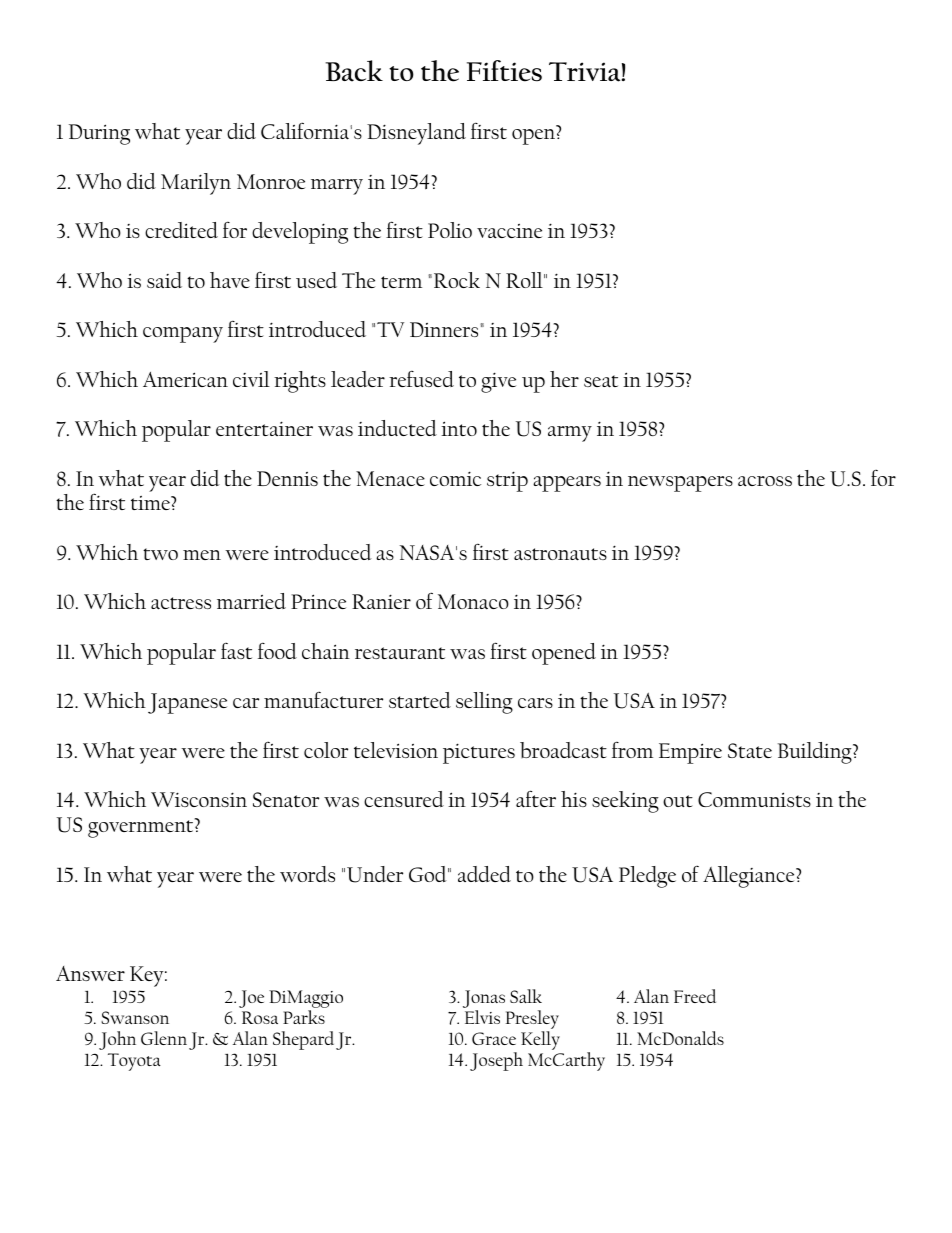  What do you see at coordinates (750, 750) in the screenshot?
I see `State` at bounding box center [750, 750].
